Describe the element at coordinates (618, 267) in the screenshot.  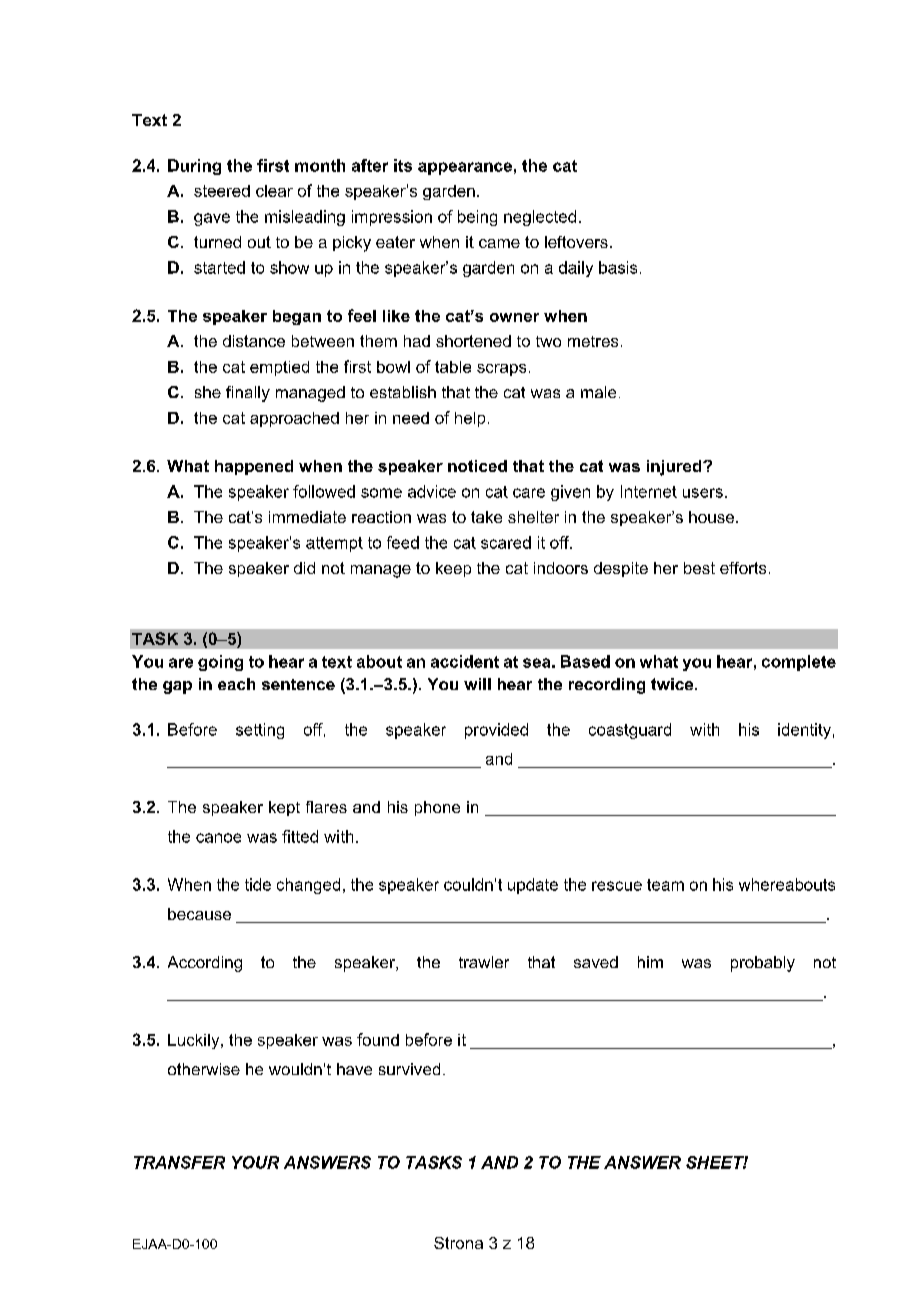
I see `basis` at that location.
